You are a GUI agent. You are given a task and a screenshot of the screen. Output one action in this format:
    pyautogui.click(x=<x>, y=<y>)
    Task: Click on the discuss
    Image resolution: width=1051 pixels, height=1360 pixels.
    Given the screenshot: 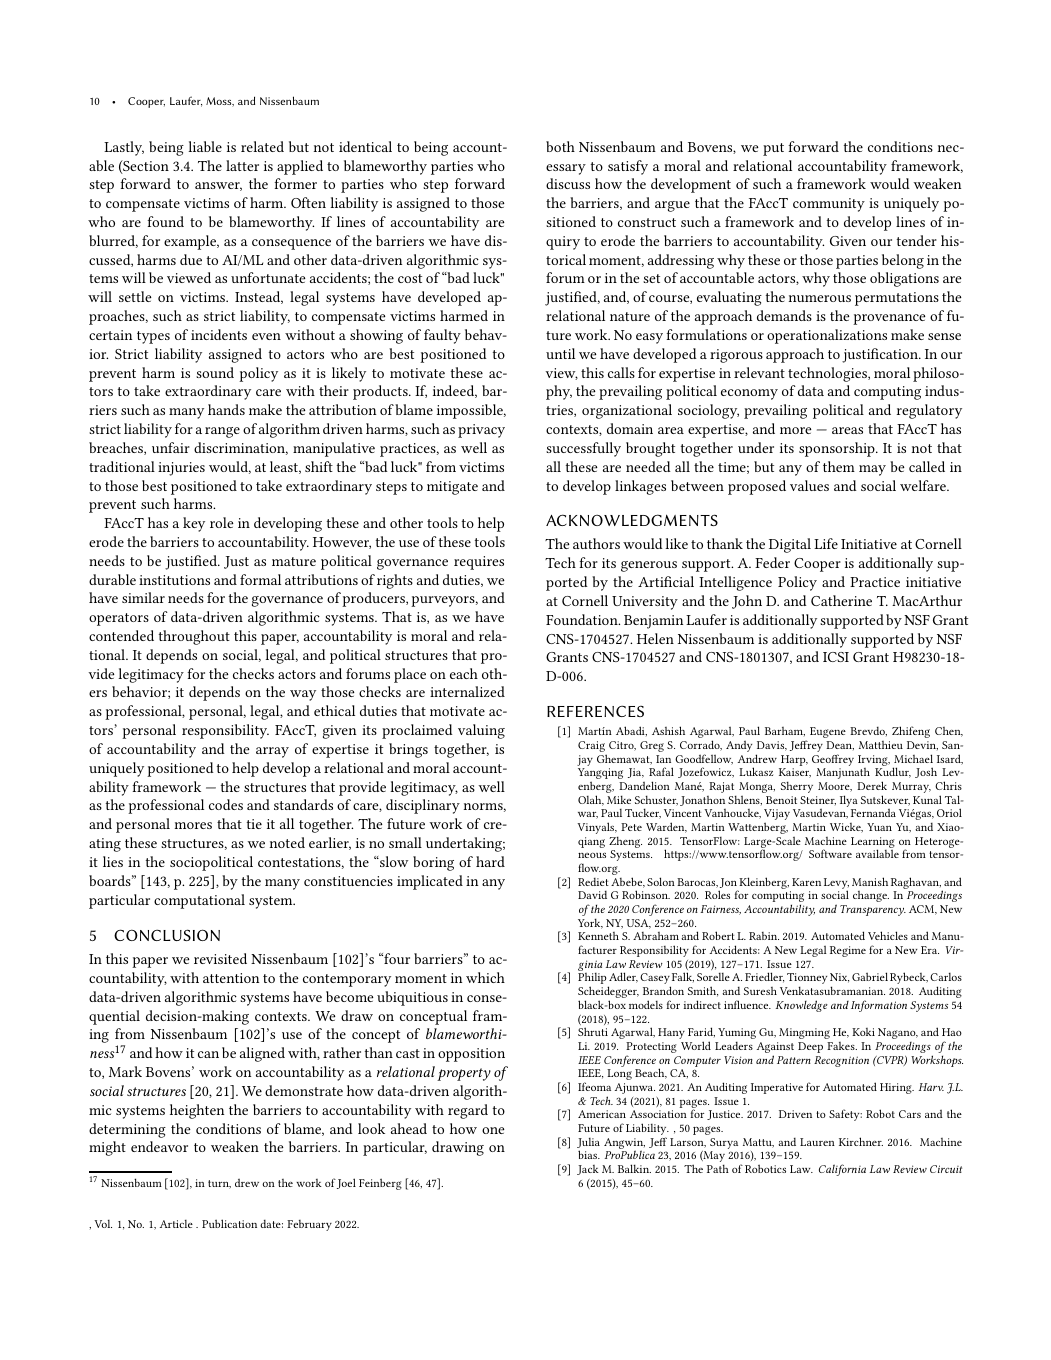 What is the action you would take?
    pyautogui.click(x=568, y=183)
